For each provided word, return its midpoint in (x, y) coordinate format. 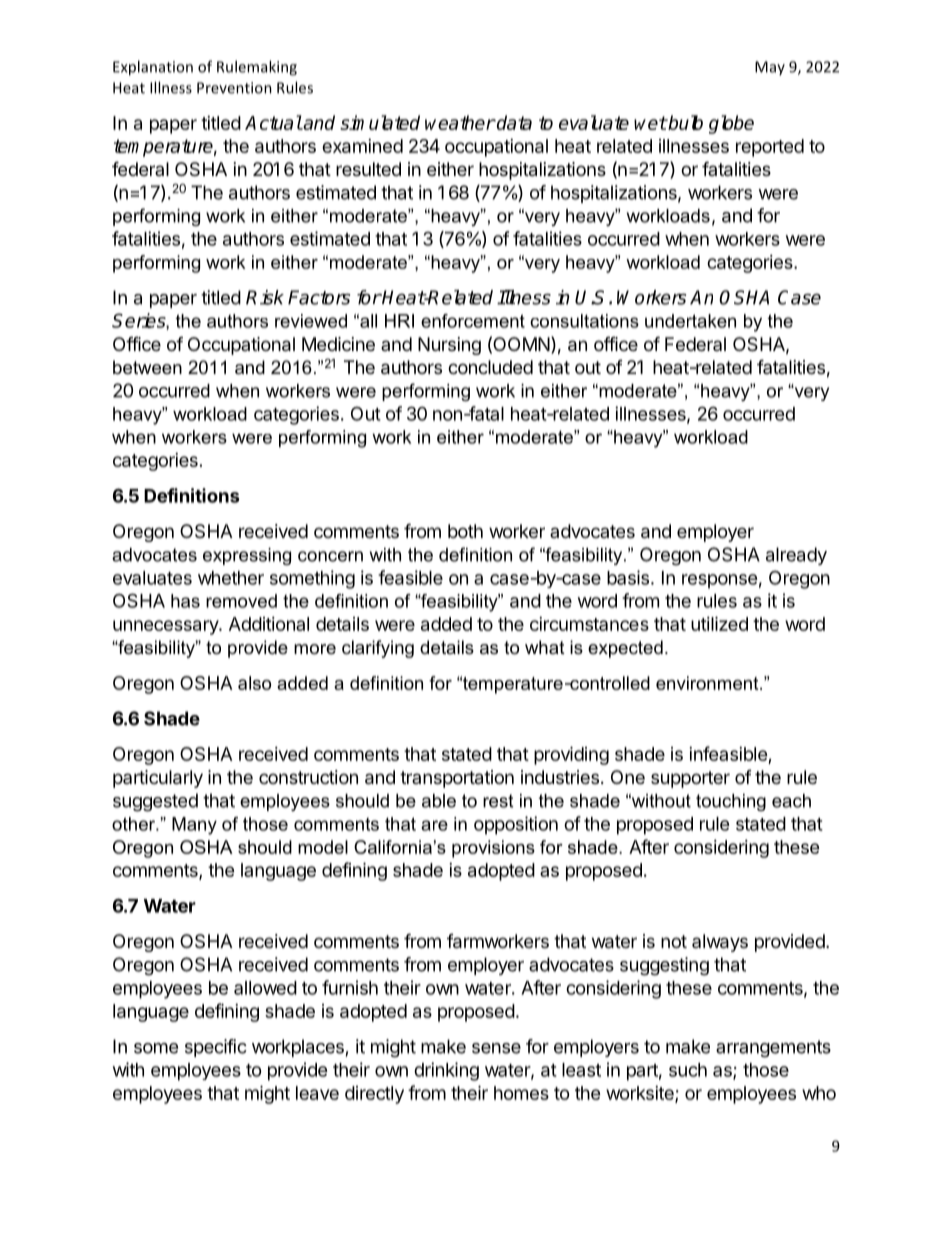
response (720, 581)
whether (231, 578)
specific (216, 1048)
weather (460, 122)
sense (496, 1048)
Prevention (234, 88)
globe (731, 124)
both (465, 531)
